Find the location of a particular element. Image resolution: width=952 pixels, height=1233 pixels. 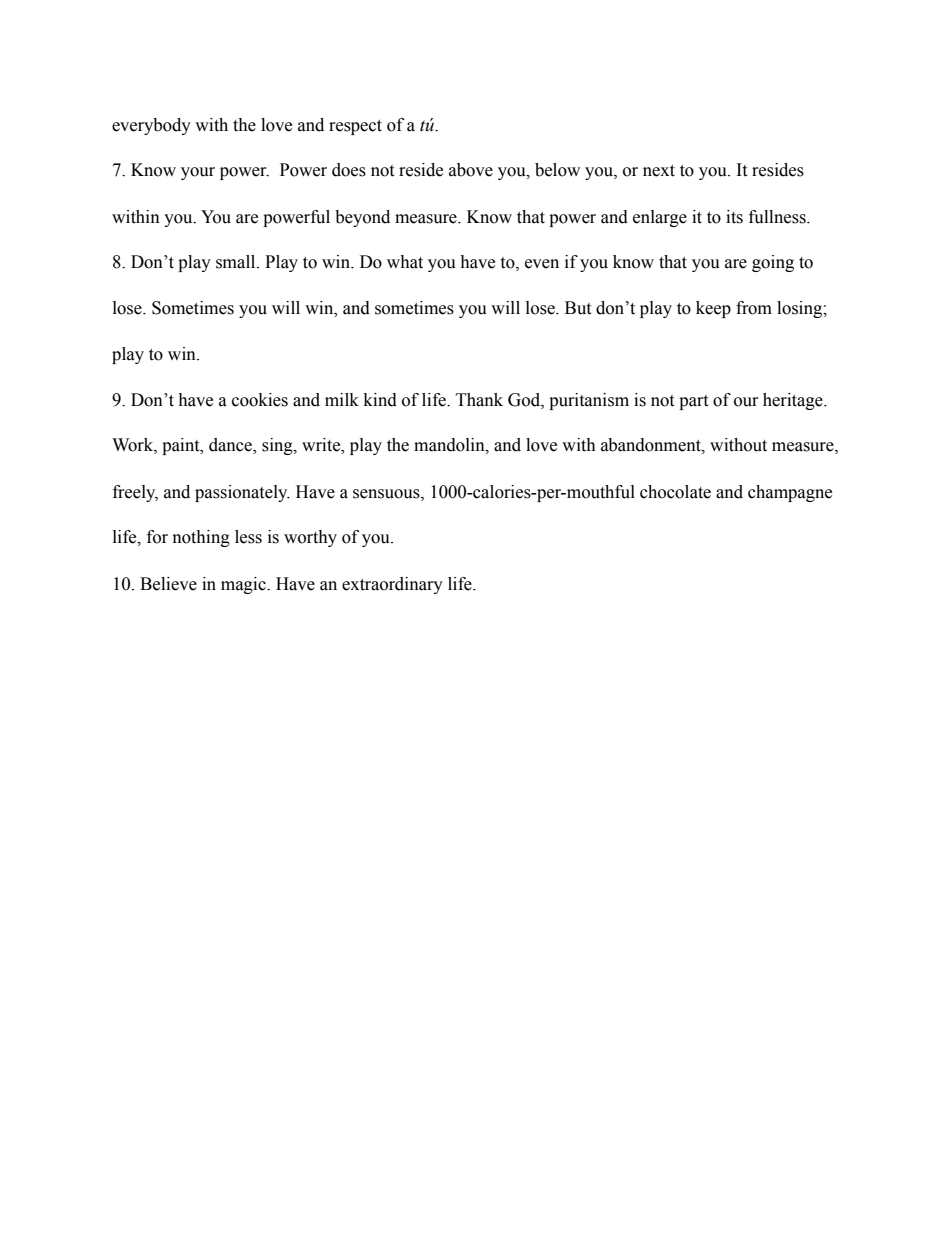

everybody is located at coordinates (151, 126).
